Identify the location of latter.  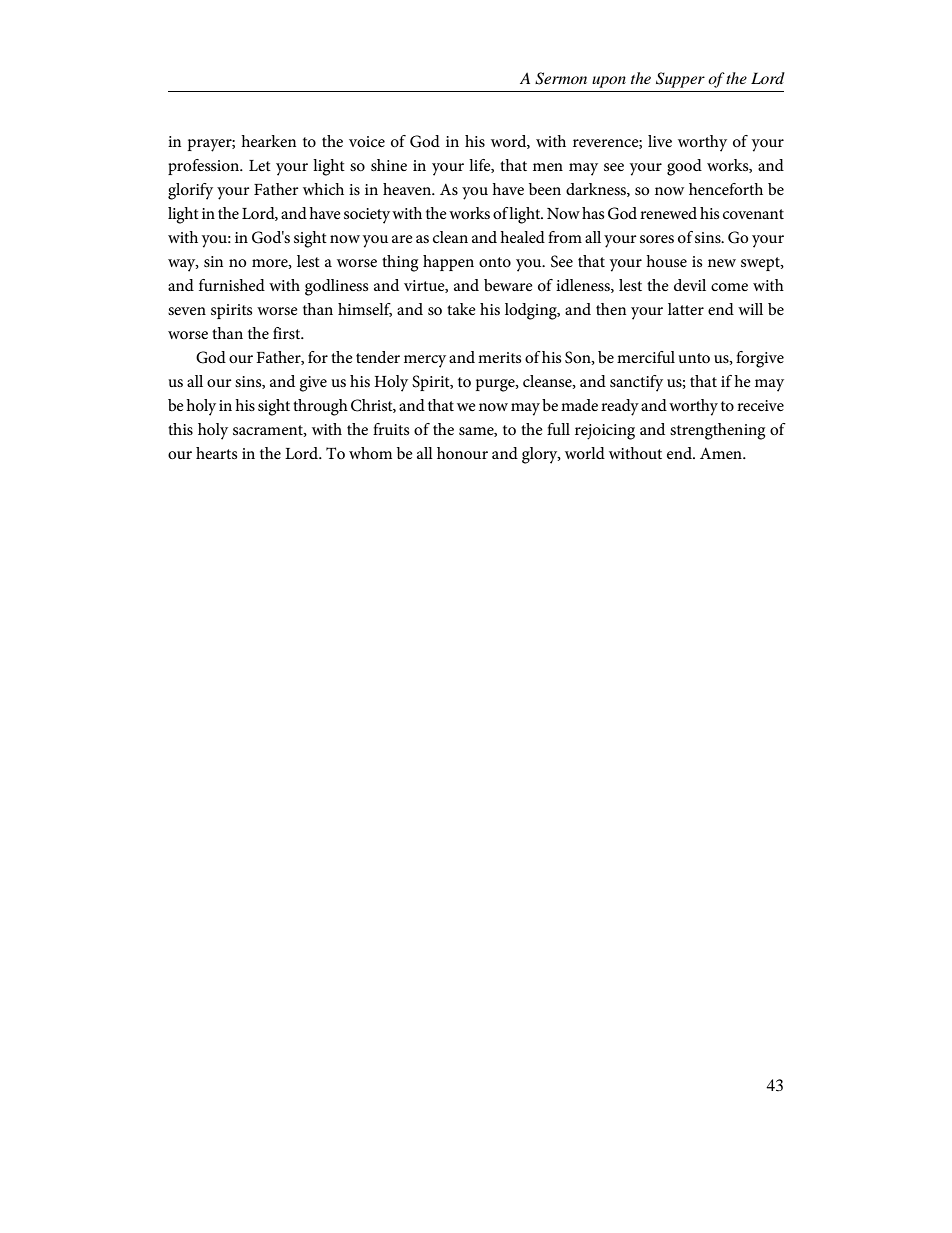
(686, 309).
